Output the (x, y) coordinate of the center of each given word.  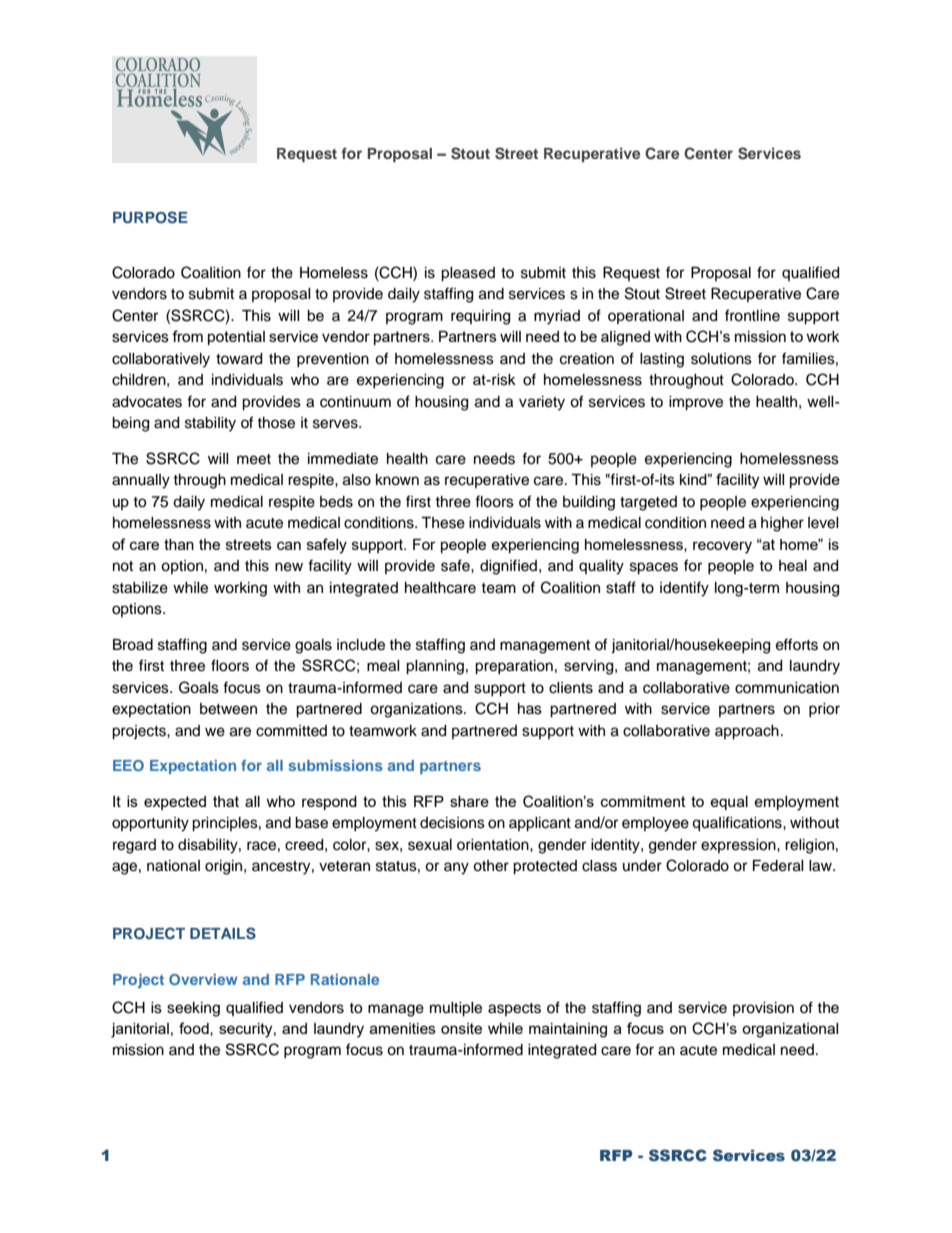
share (469, 801)
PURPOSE (150, 217)
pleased (468, 274)
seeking (193, 1009)
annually (141, 481)
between (228, 709)
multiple (456, 1009)
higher (782, 524)
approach (747, 732)
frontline (752, 315)
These (443, 523)
